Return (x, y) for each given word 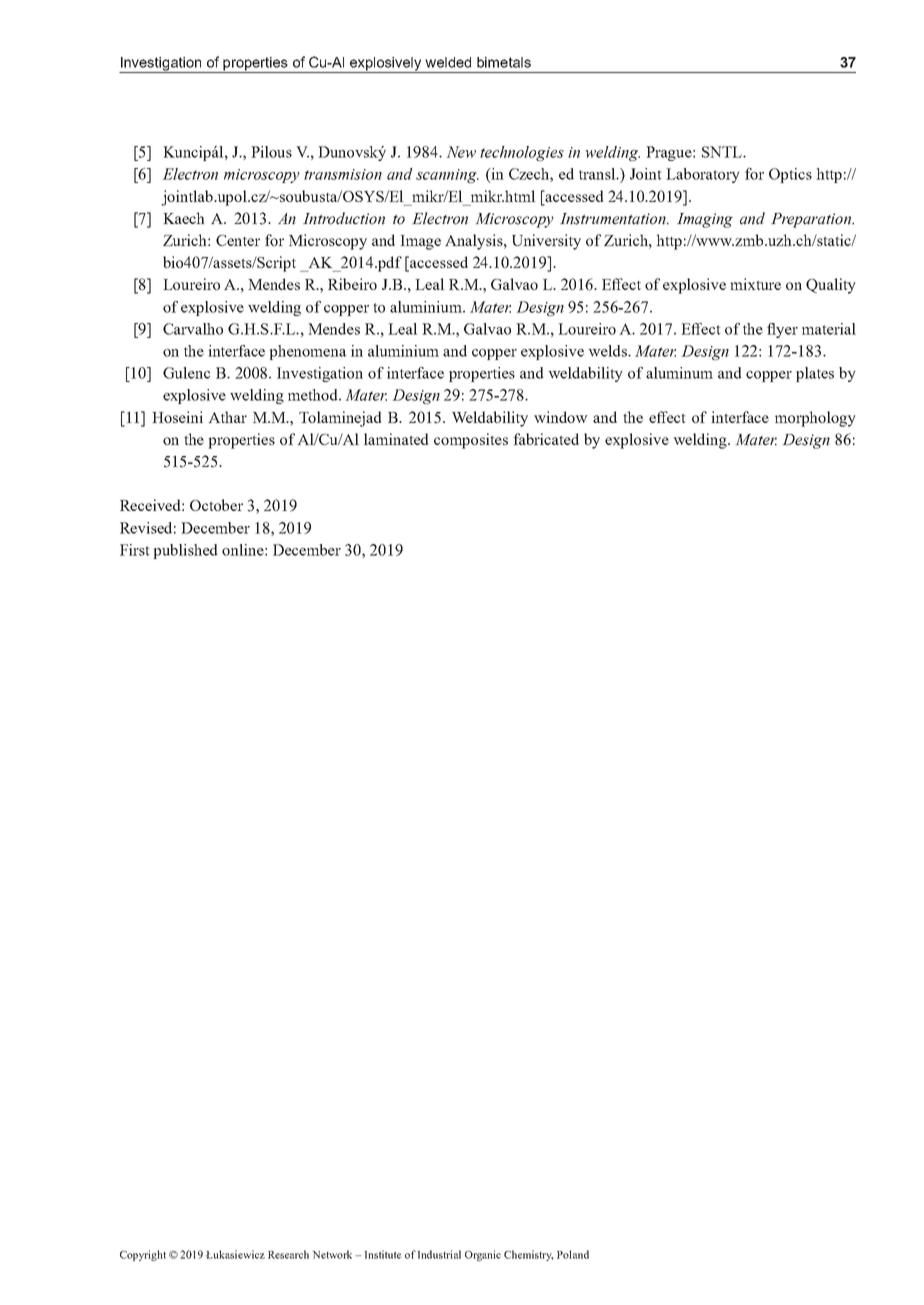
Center (238, 240)
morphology (815, 419)
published (185, 551)
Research (288, 1254)
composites (471, 441)
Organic (483, 1255)
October (216, 505)
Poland (573, 1254)
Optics (790, 175)
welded (448, 62)
